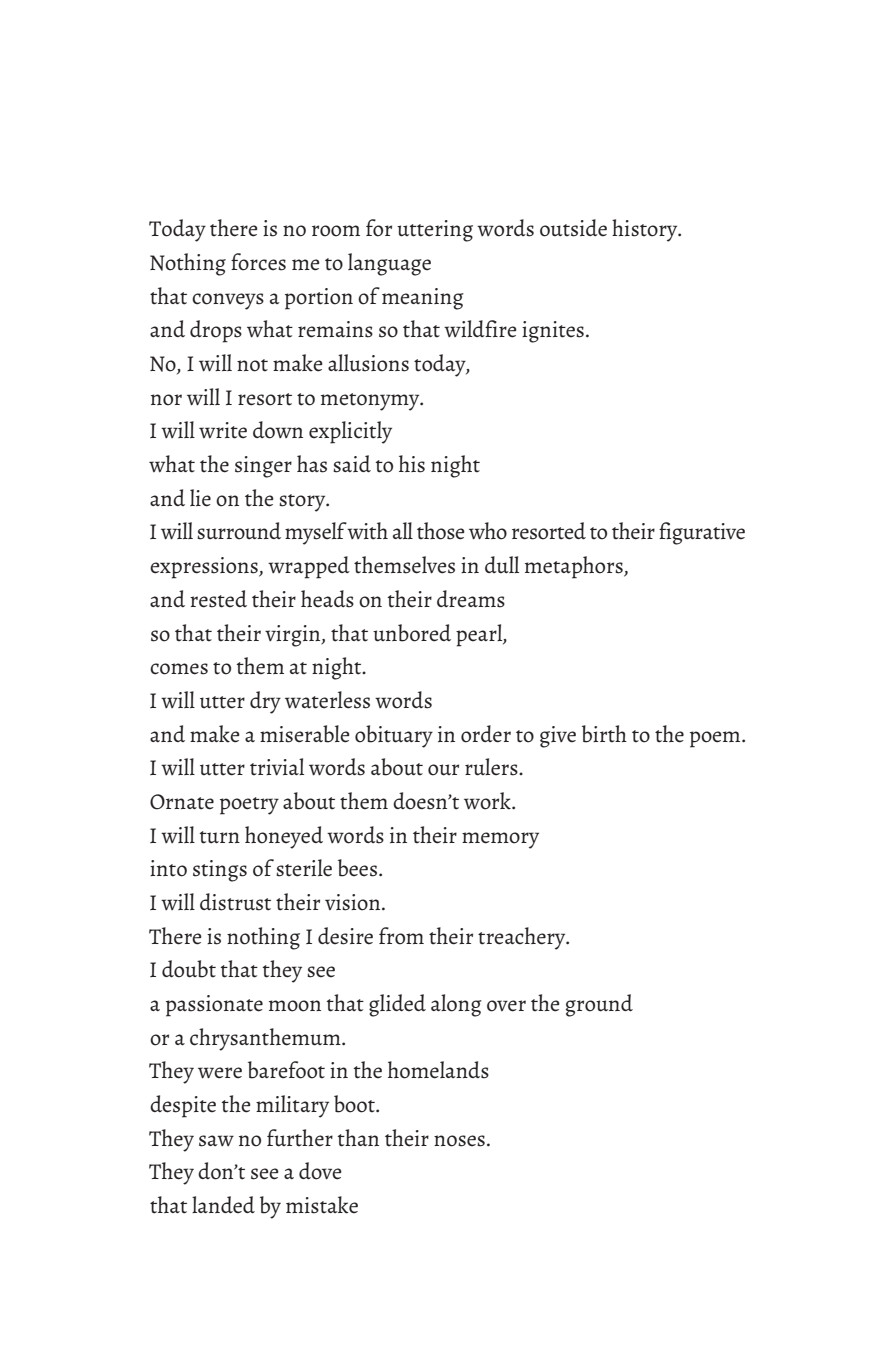 The height and width of the page is (1366, 896). Describe the element at coordinates (573, 228) in the page. I see `outside` at that location.
